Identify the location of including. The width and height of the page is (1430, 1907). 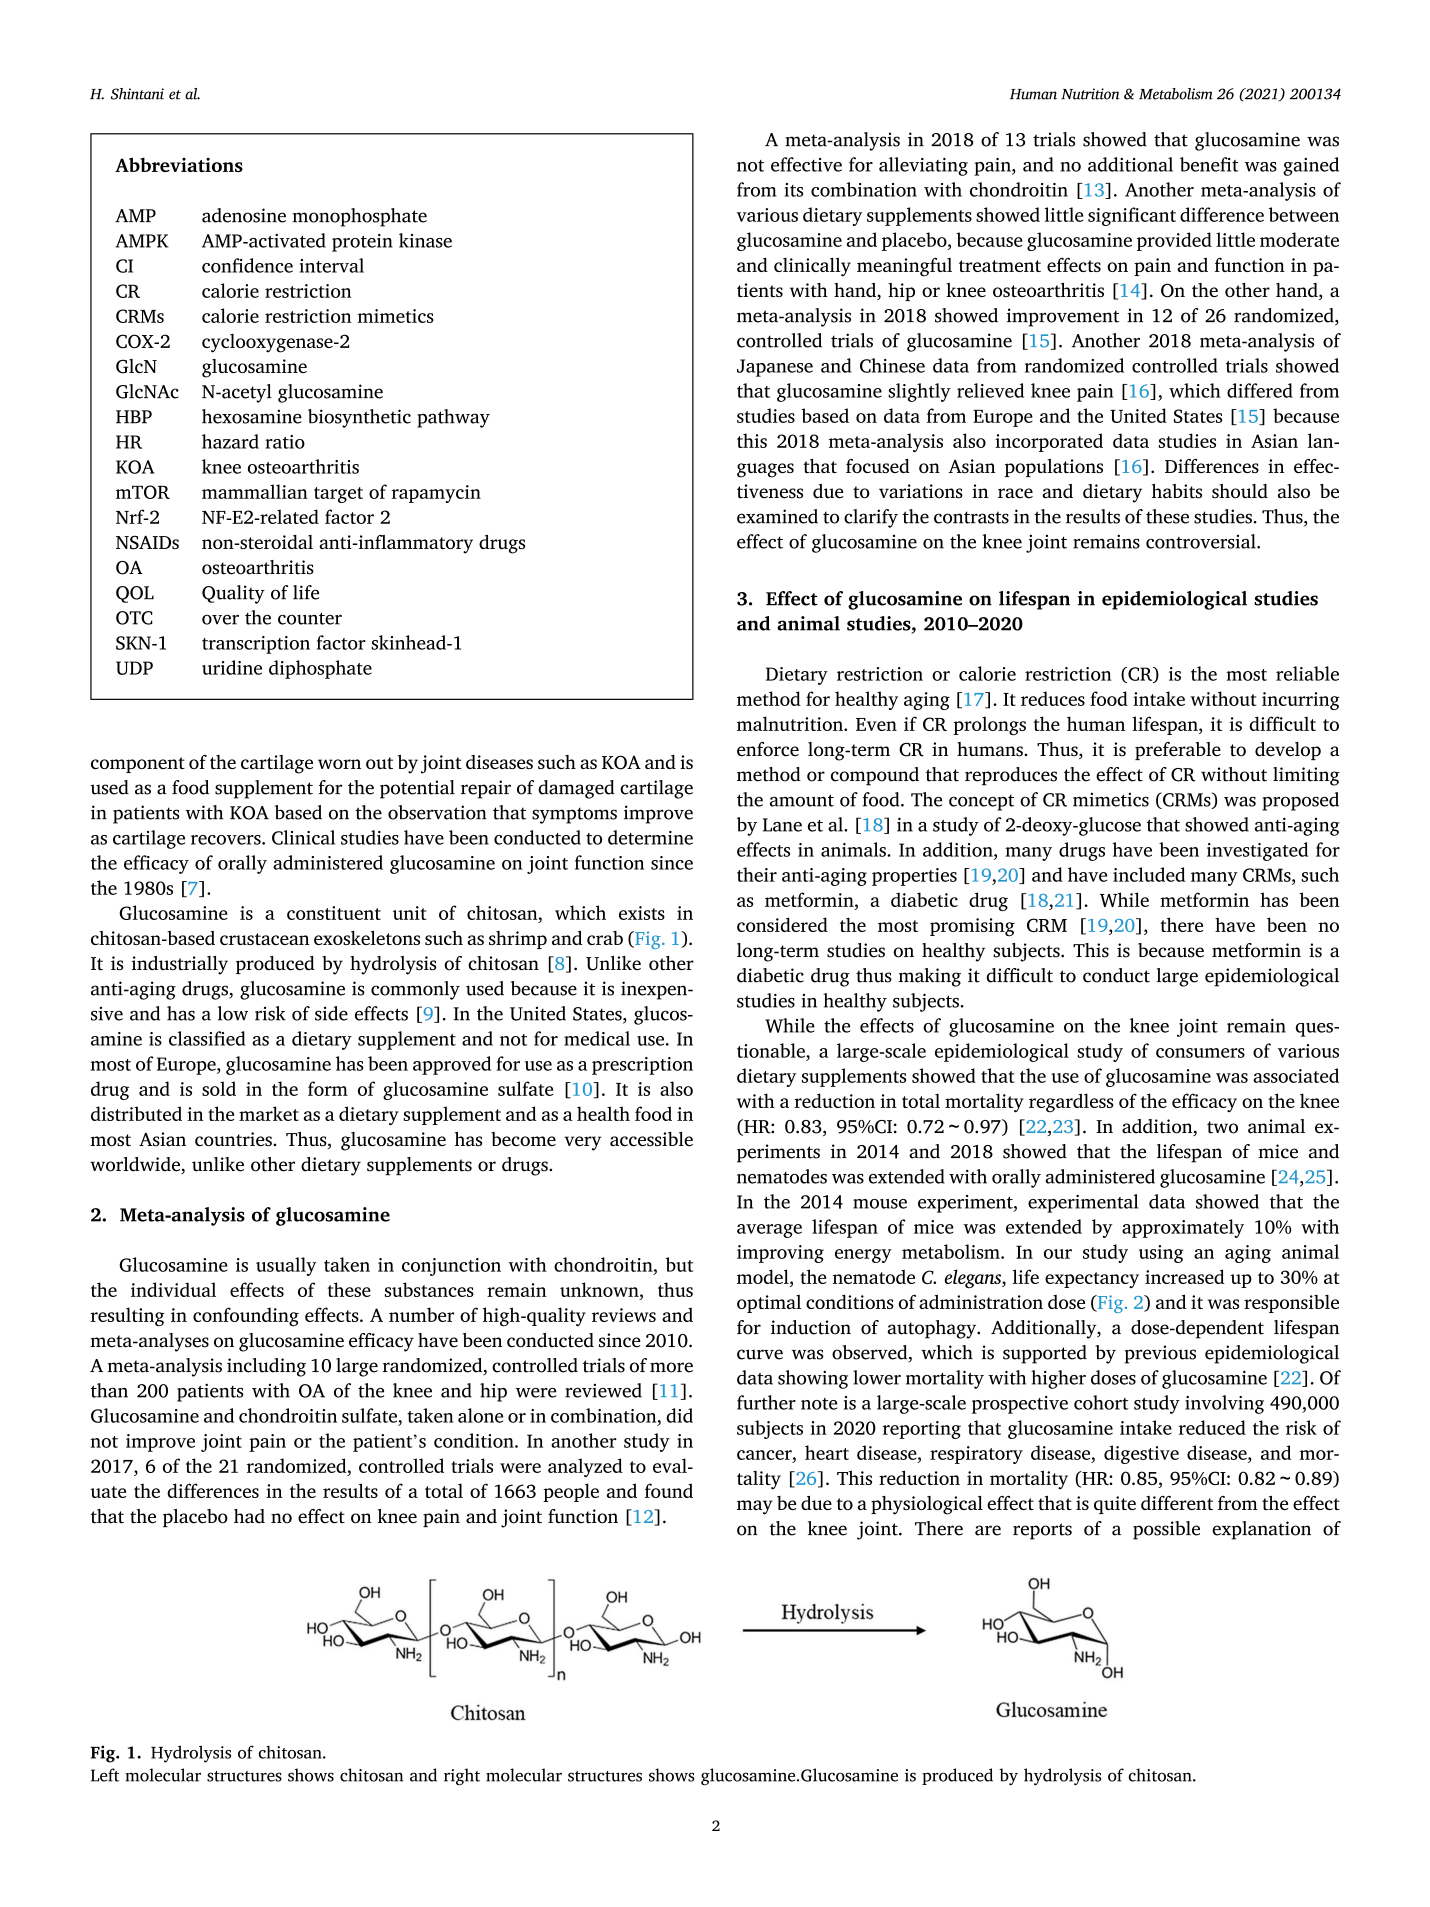
(266, 1367).
